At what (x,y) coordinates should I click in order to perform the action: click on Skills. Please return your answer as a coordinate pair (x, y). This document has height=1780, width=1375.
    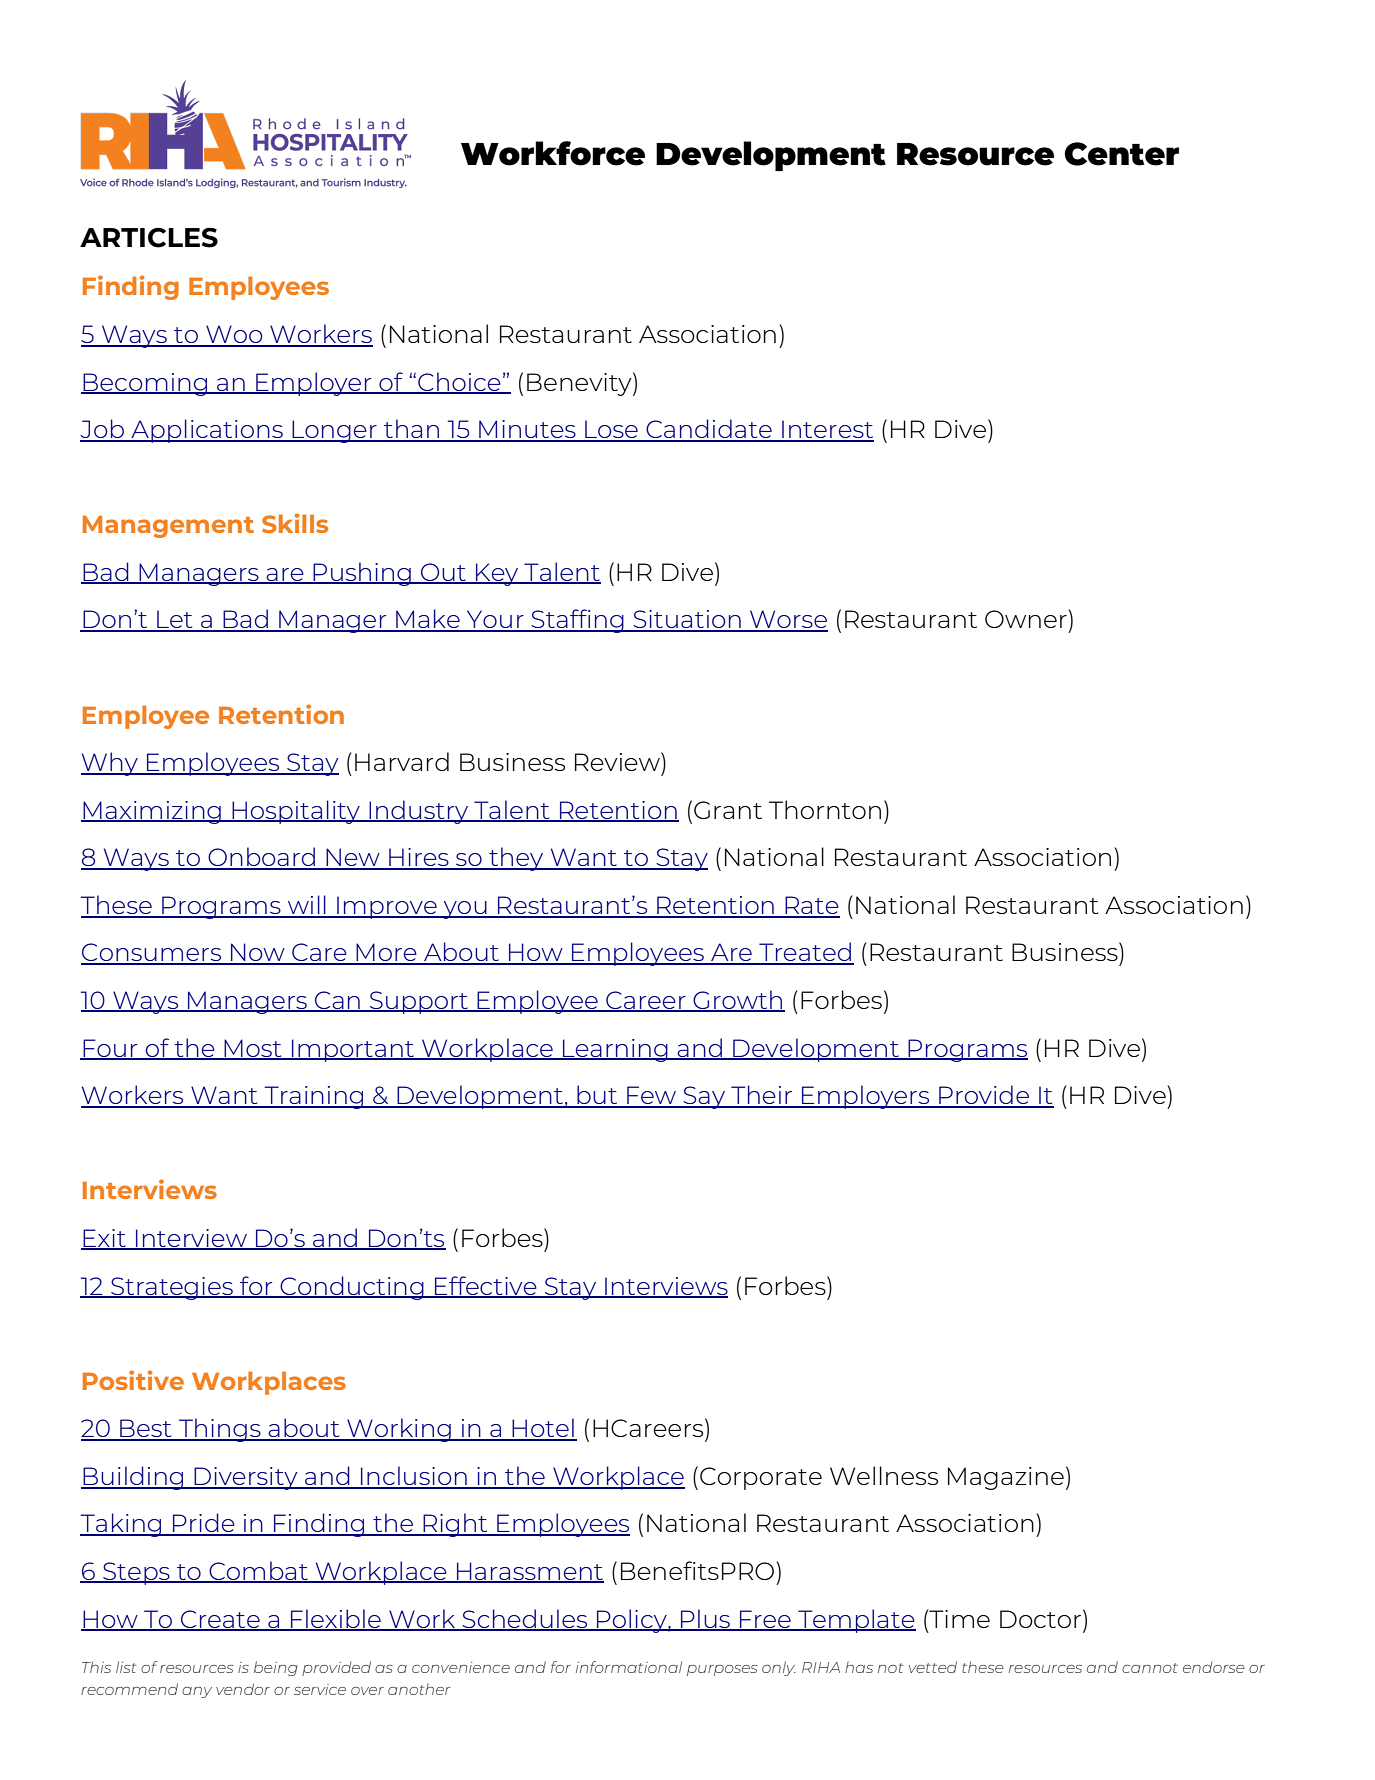
    Looking at the image, I should click on (295, 523).
